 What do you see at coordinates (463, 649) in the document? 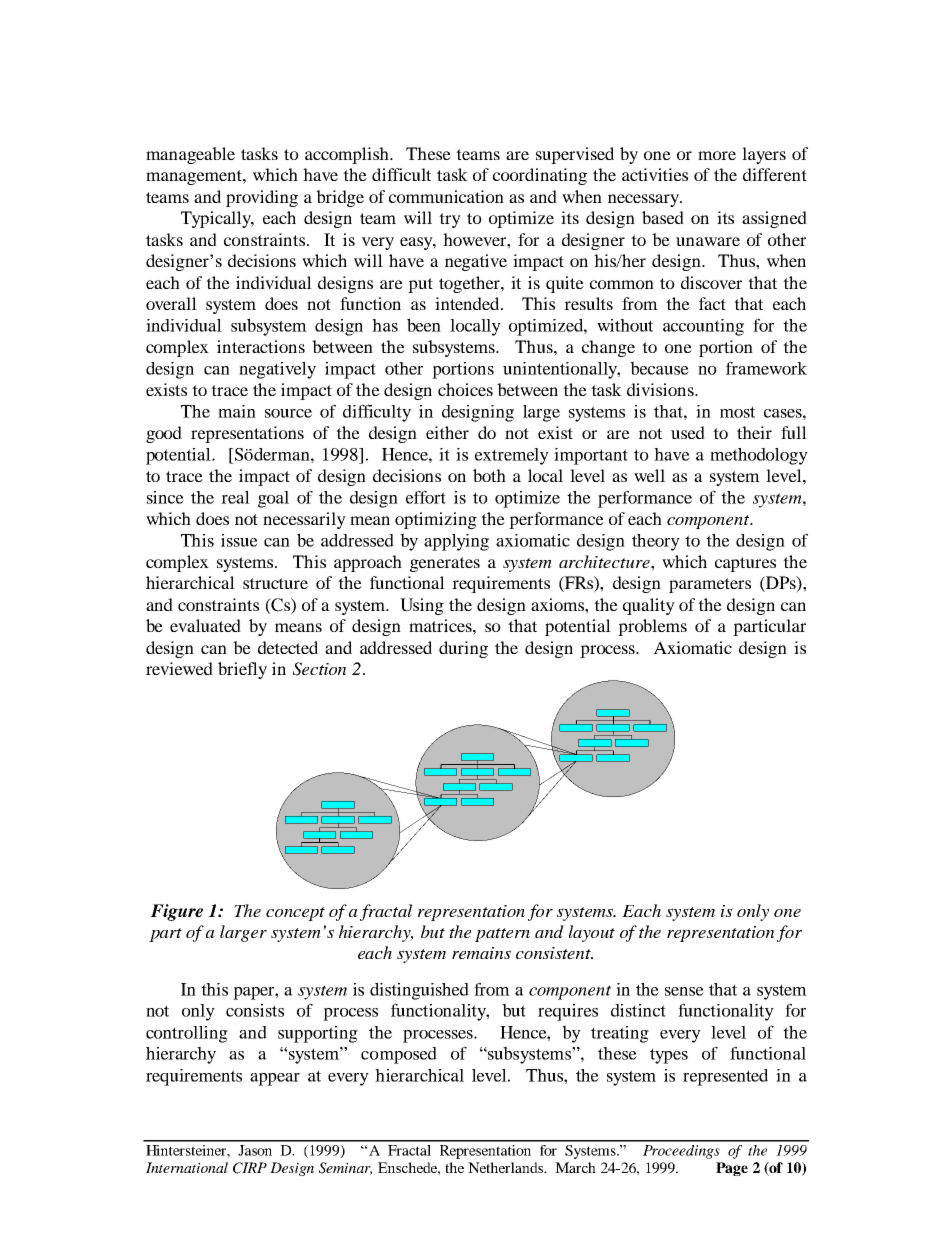
I see `during` at bounding box center [463, 649].
